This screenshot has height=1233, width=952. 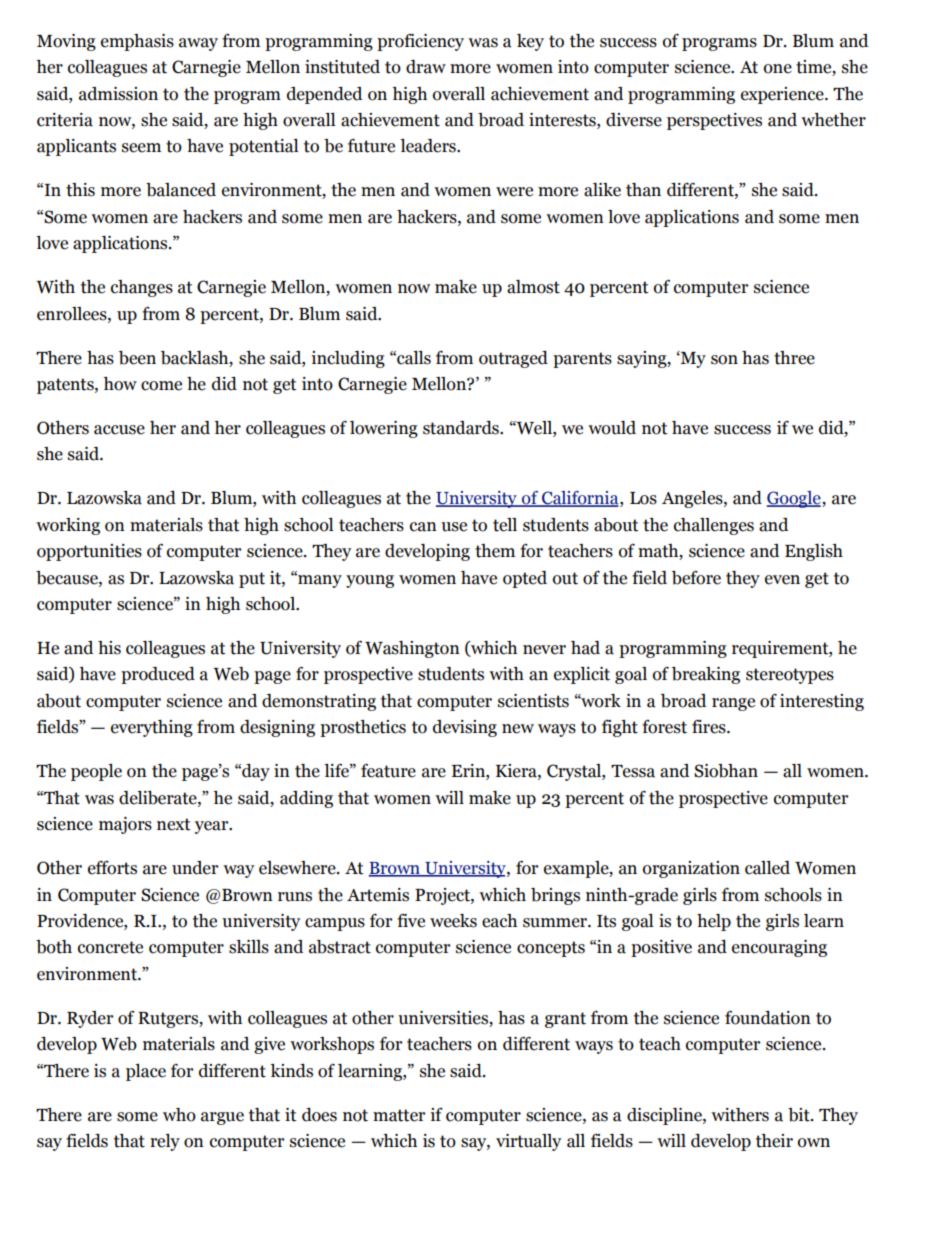 I want to click on majors, so click(x=125, y=825).
